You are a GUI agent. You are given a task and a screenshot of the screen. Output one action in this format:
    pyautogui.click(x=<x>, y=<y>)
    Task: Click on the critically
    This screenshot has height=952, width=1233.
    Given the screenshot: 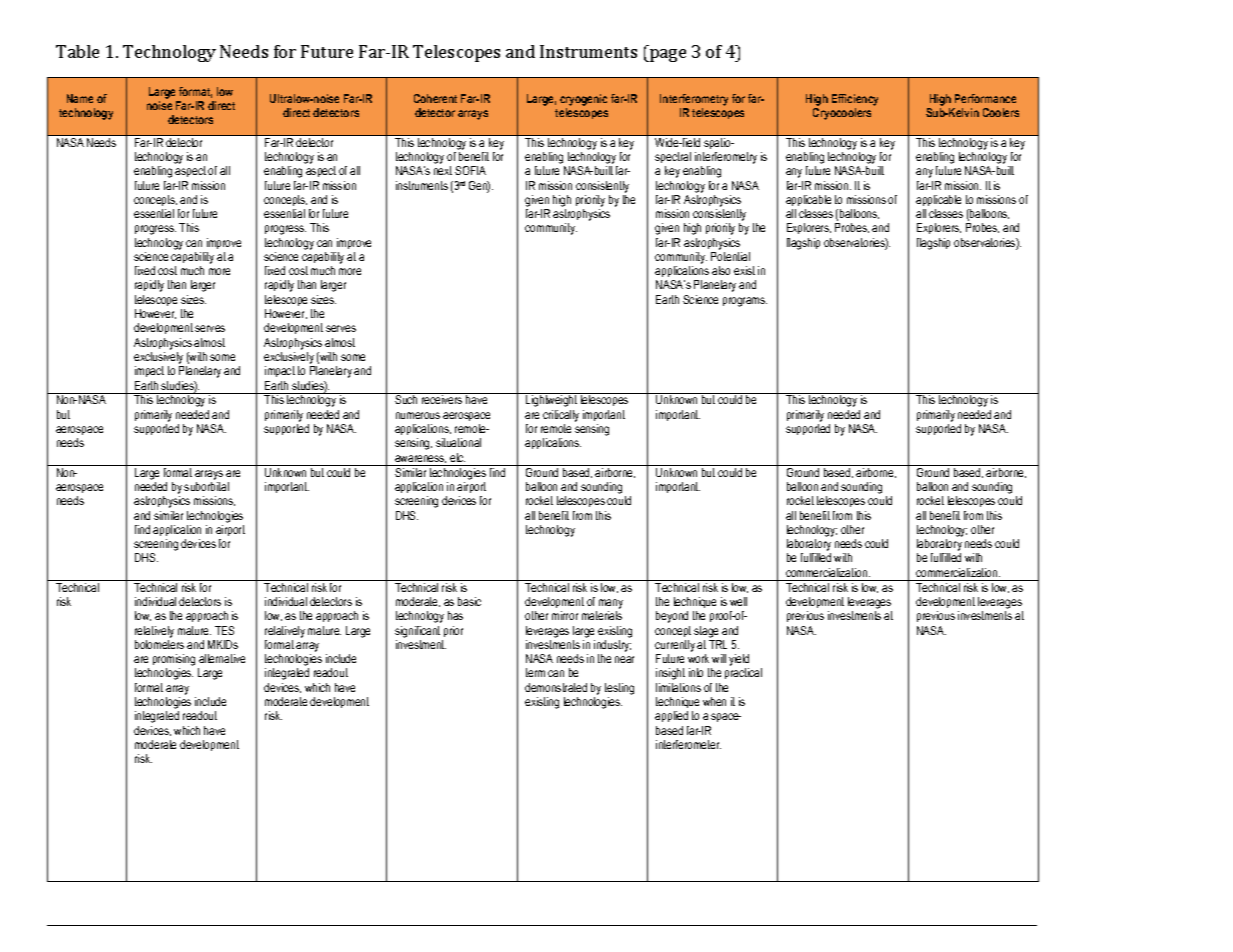 What is the action you would take?
    pyautogui.click(x=561, y=416)
